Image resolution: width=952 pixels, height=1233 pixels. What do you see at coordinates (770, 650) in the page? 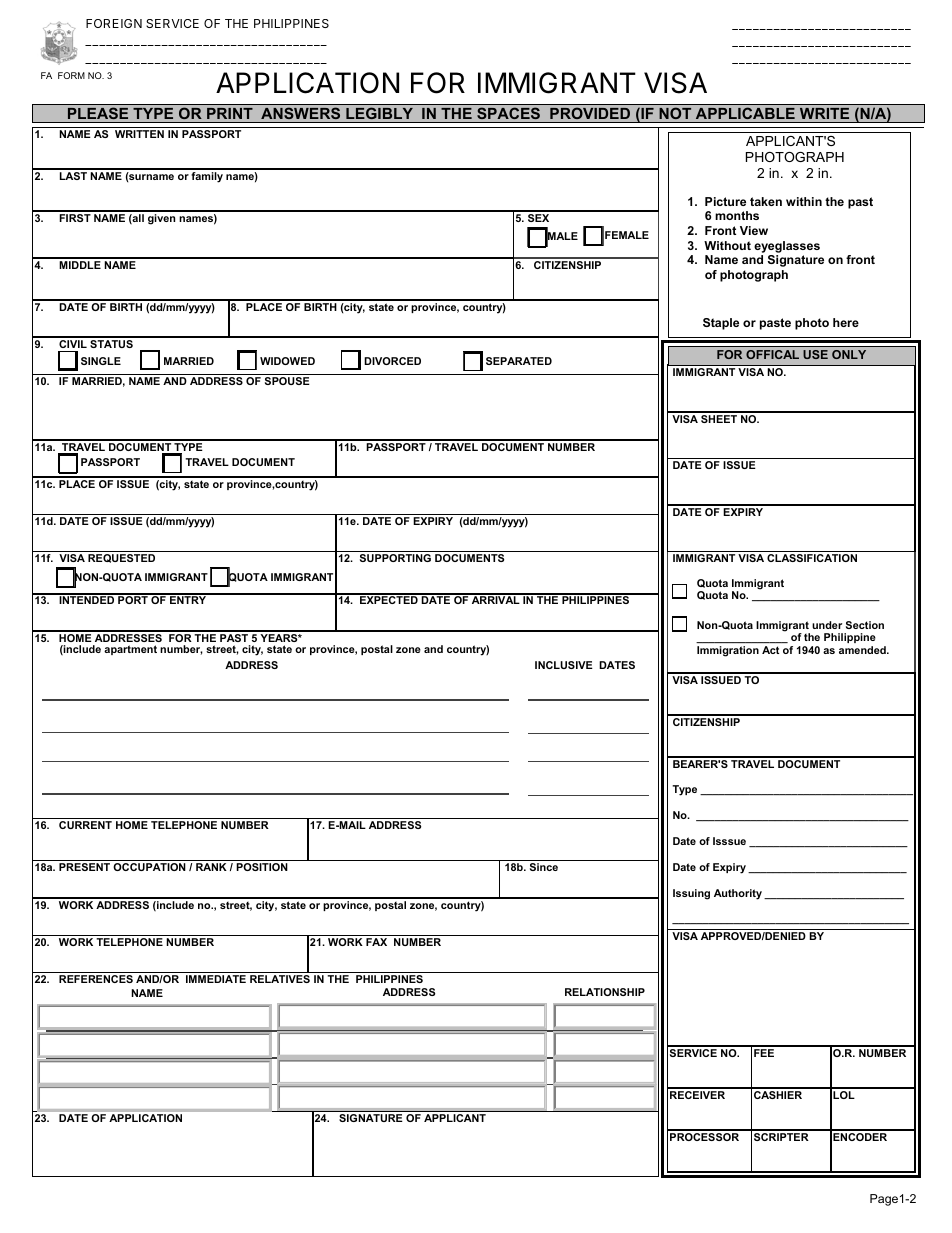
I see `Act` at bounding box center [770, 650].
